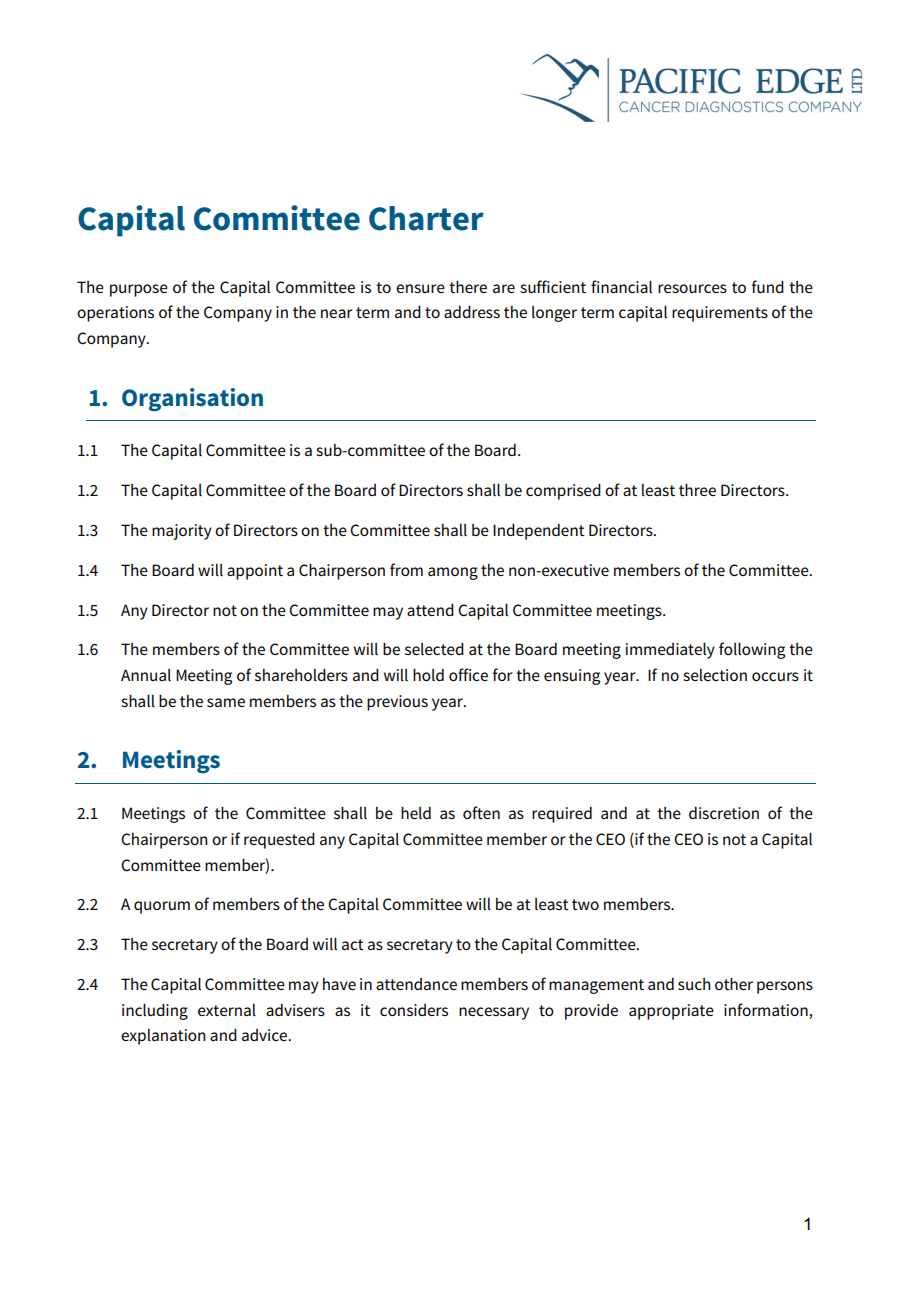  What do you see at coordinates (434, 648) in the document?
I see `selected` at bounding box center [434, 648].
